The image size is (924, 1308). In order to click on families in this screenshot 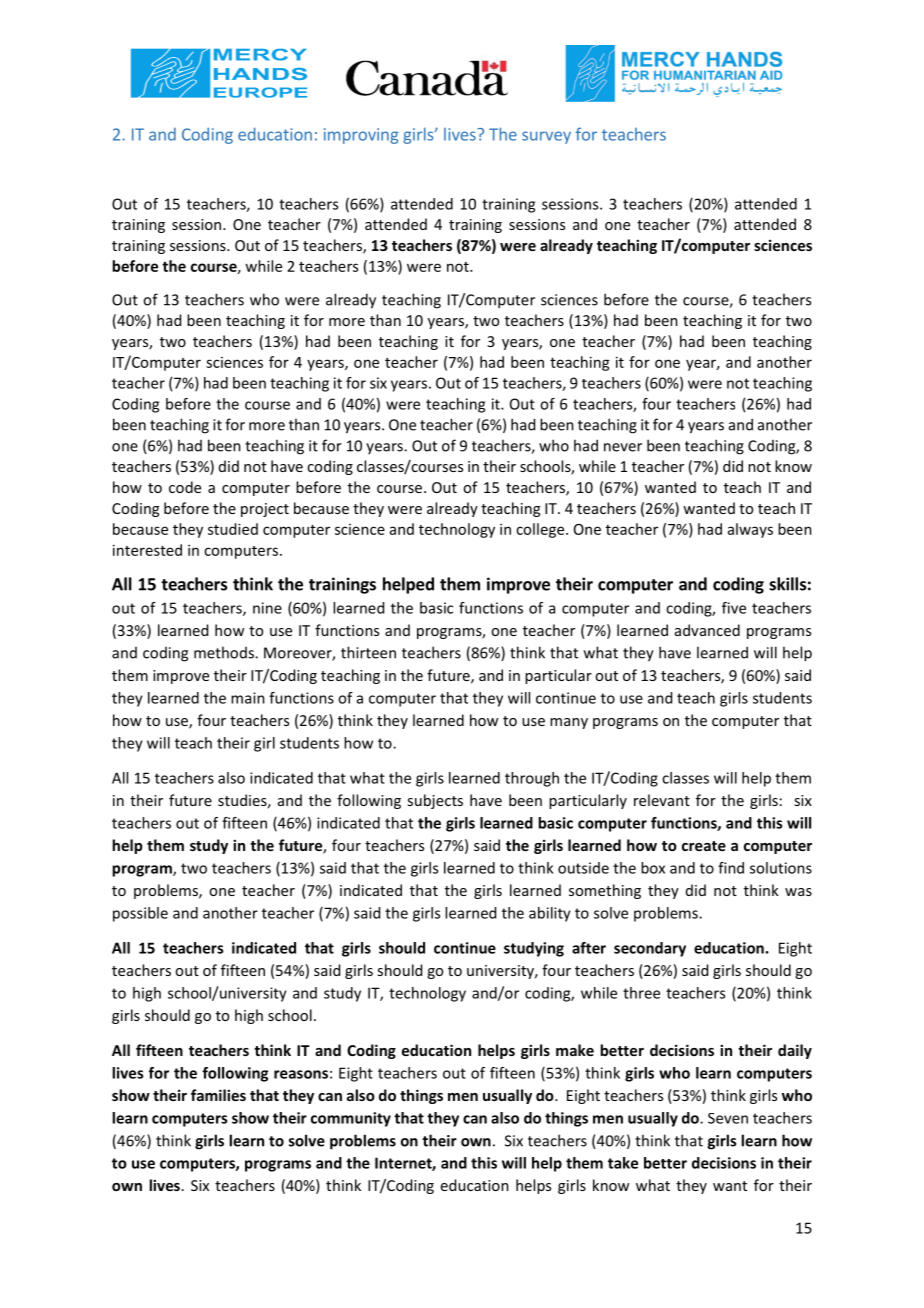, I will do `click(218, 1095)`.
